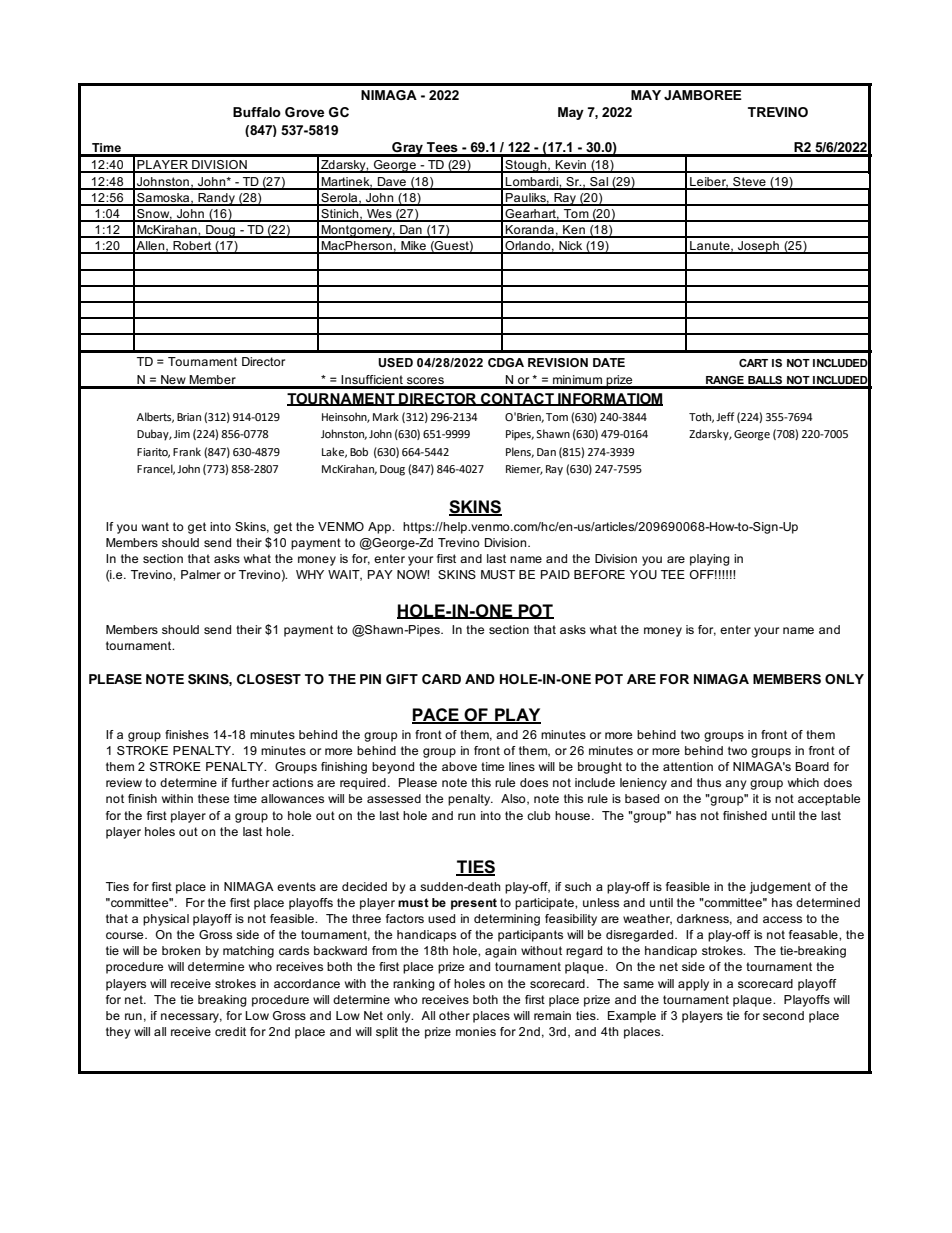  Describe the element at coordinates (230, 1031) in the image. I see `credit` at that location.
